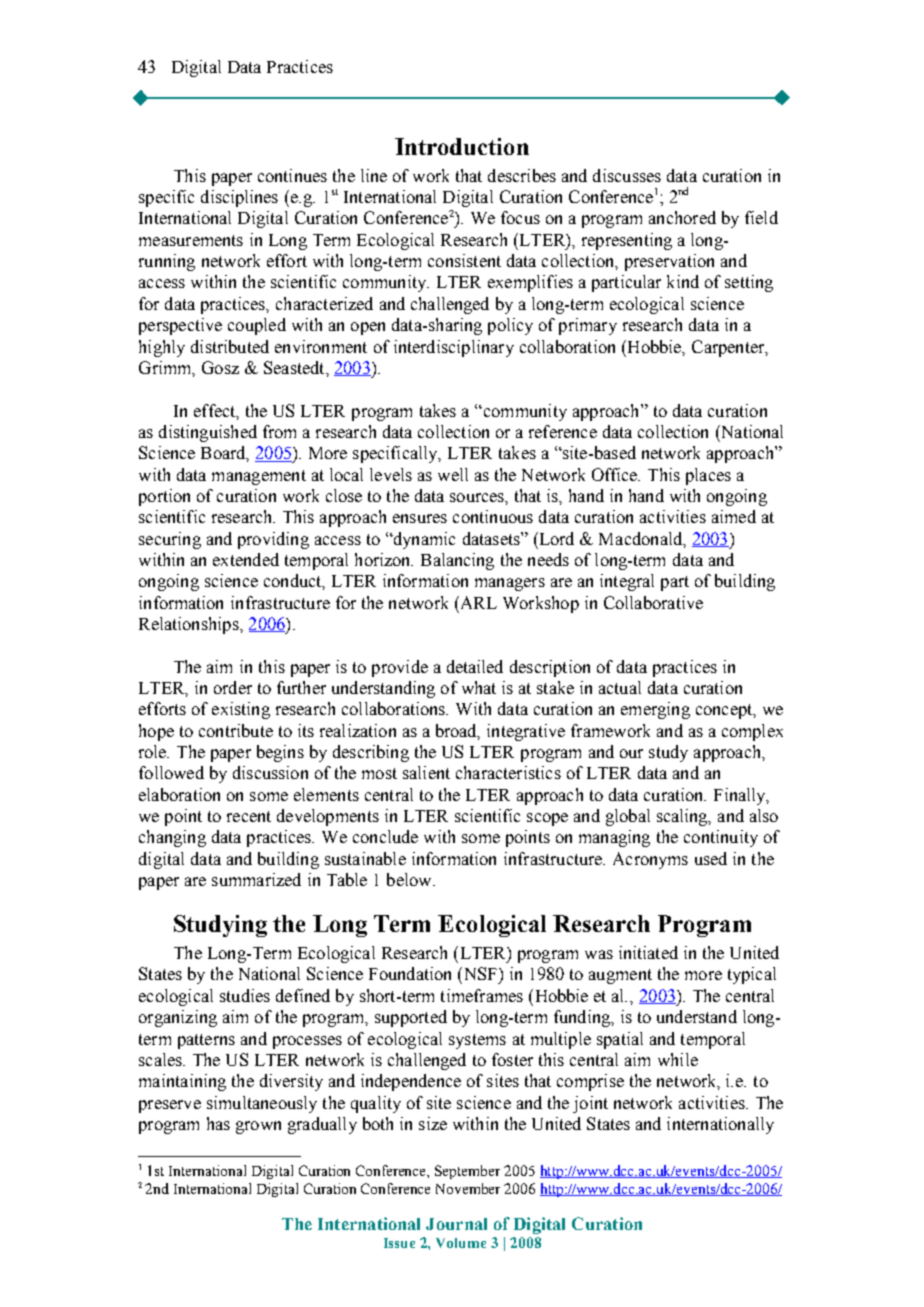 This screenshot has width=924, height=1307. What do you see at coordinates (725, 711) in the screenshot?
I see `concept` at bounding box center [725, 711].
